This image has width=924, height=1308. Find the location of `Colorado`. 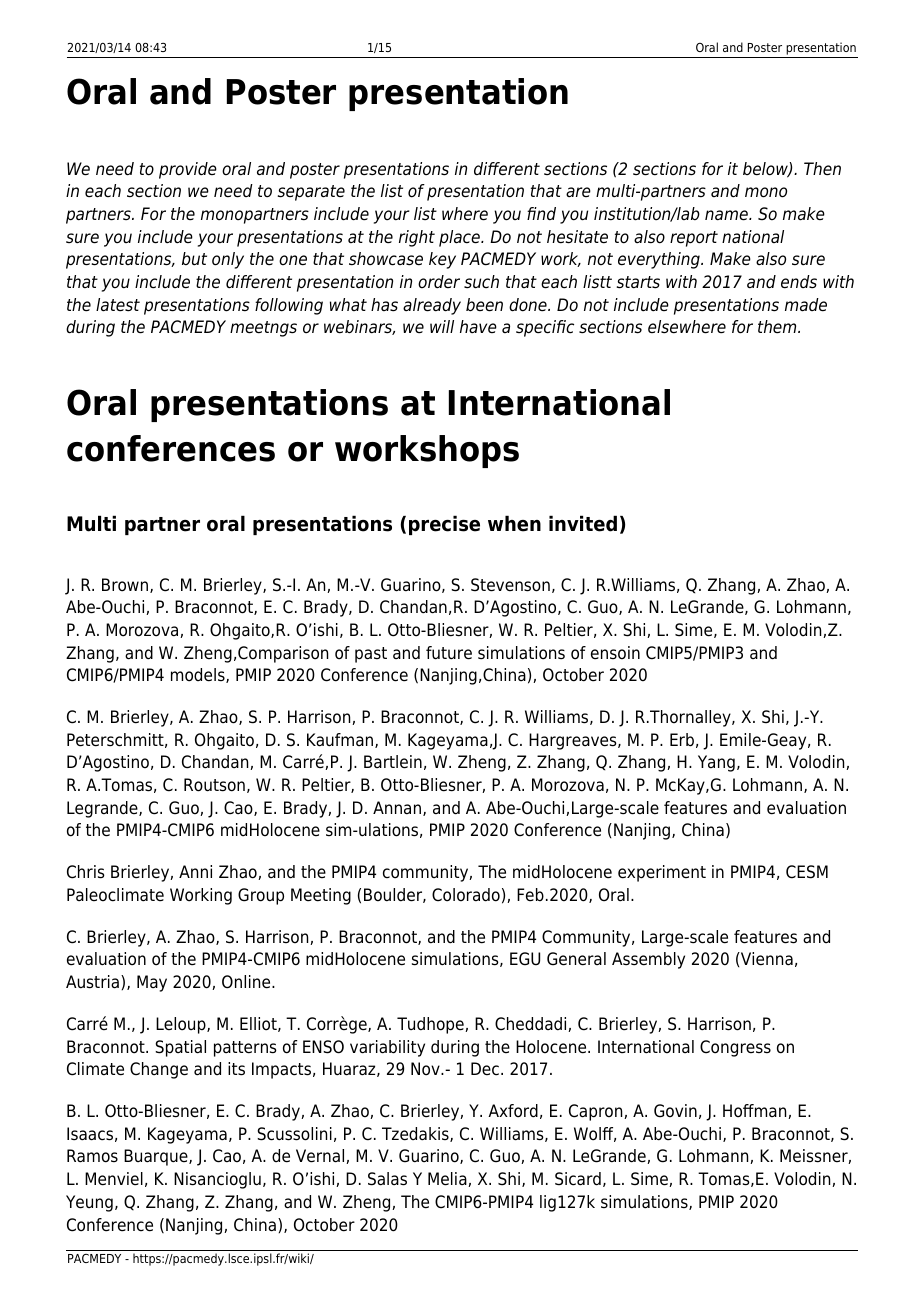

Colorado is located at coordinates (466, 895).
